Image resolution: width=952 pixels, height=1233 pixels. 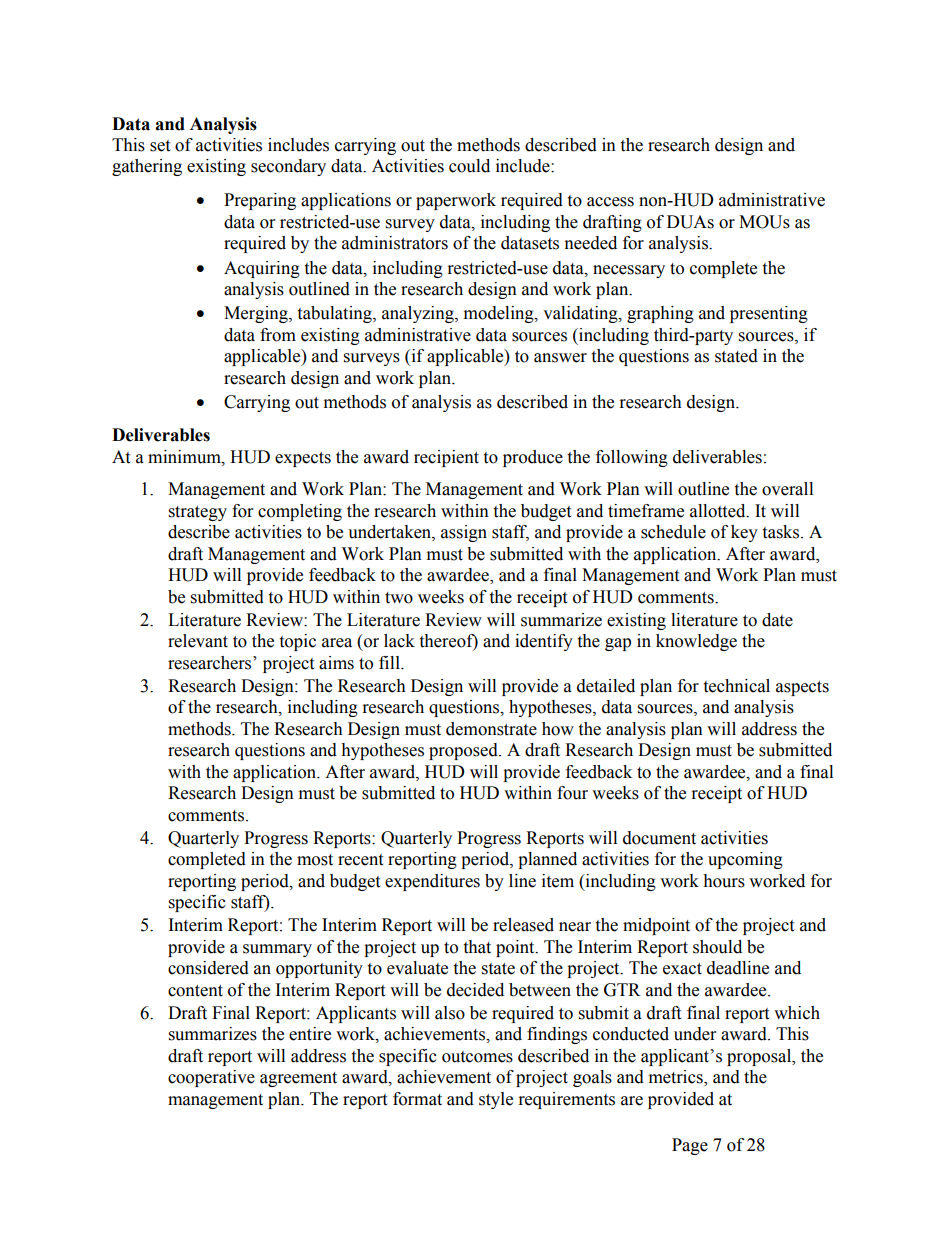 What do you see at coordinates (211, 1078) in the screenshot?
I see `cooperative` at bounding box center [211, 1078].
